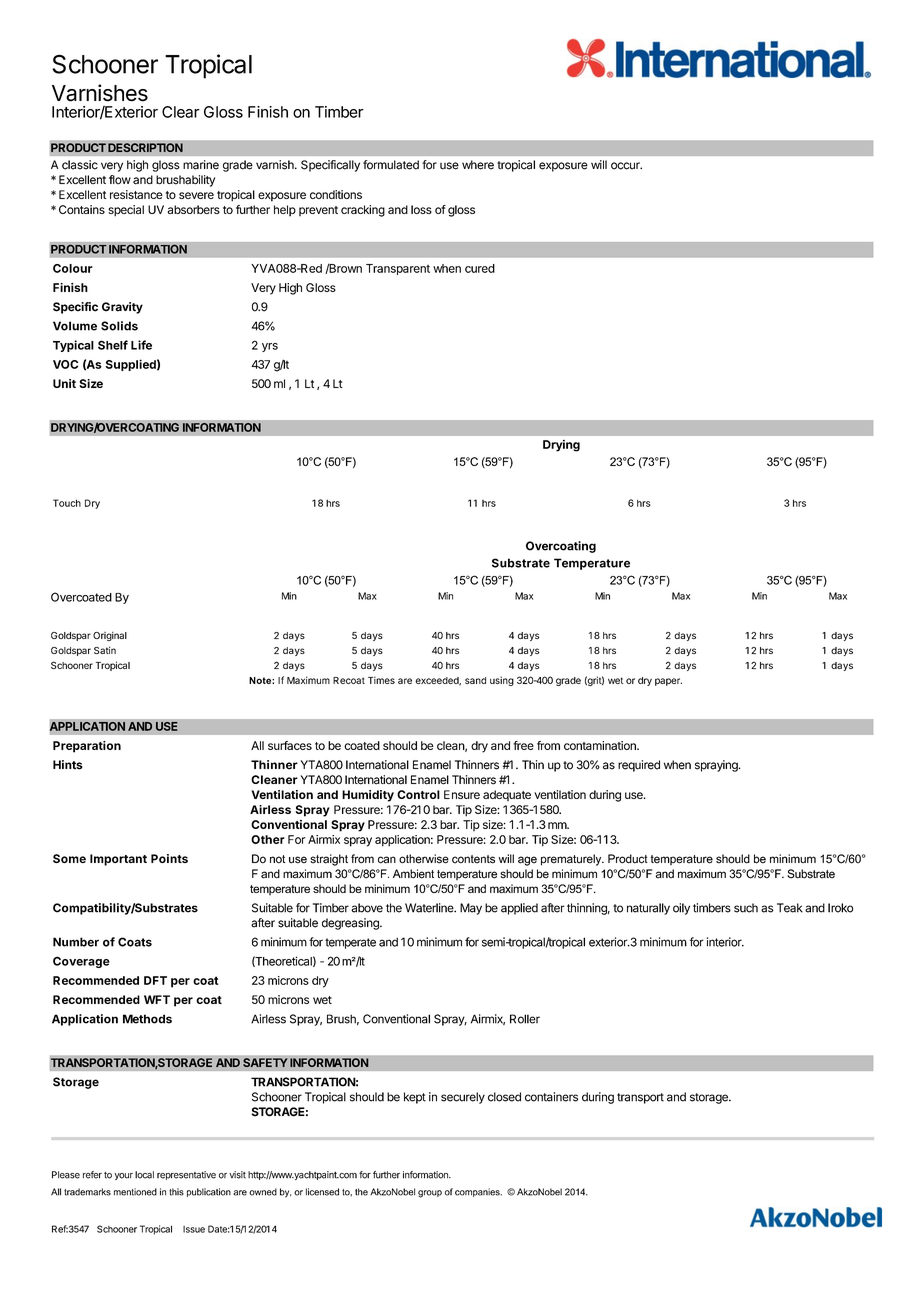  I want to click on required, so click(639, 766).
